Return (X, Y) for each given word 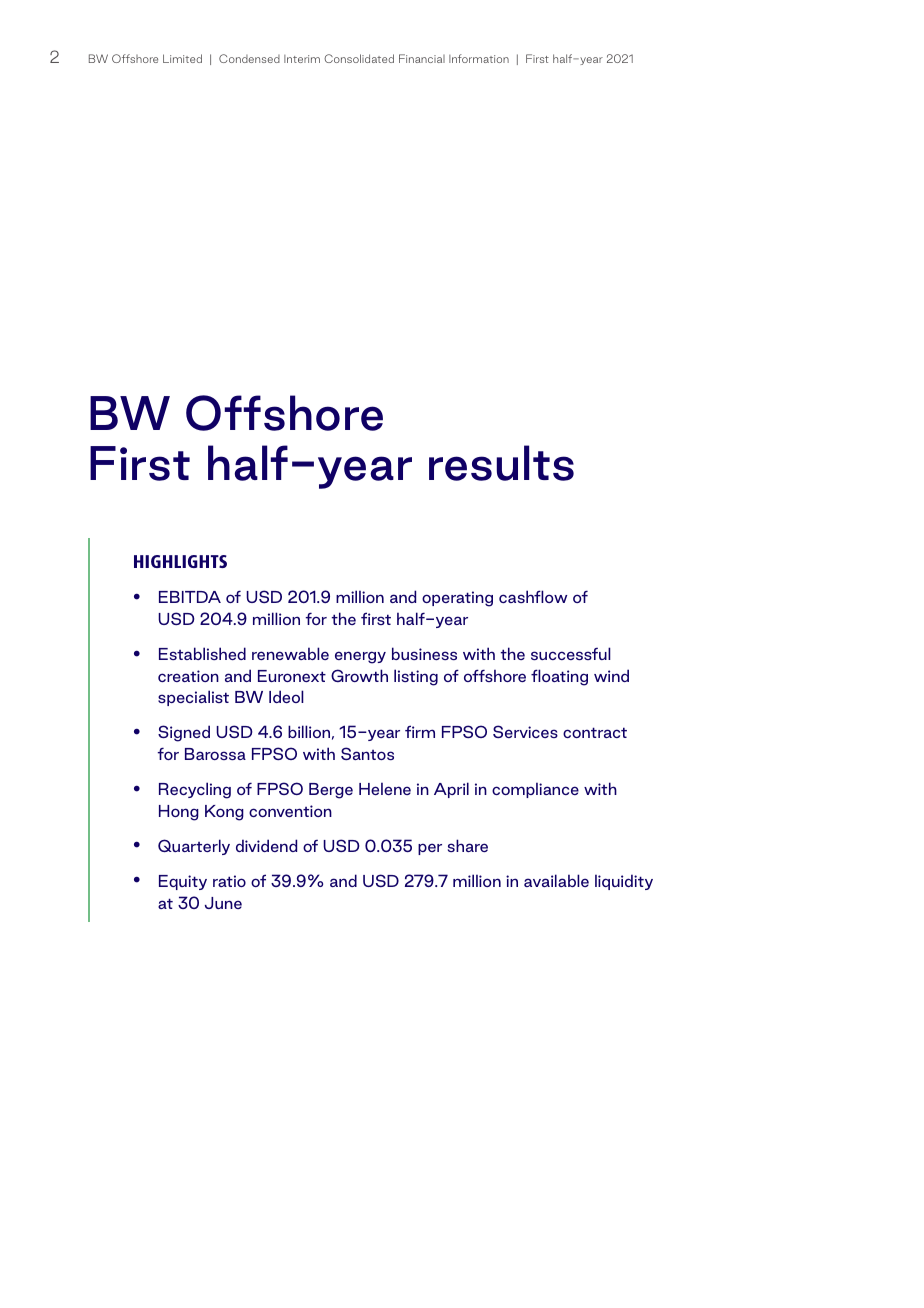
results (501, 463)
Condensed (249, 58)
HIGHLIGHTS (180, 561)
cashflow (533, 596)
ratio (229, 881)
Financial (422, 58)
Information (479, 58)
